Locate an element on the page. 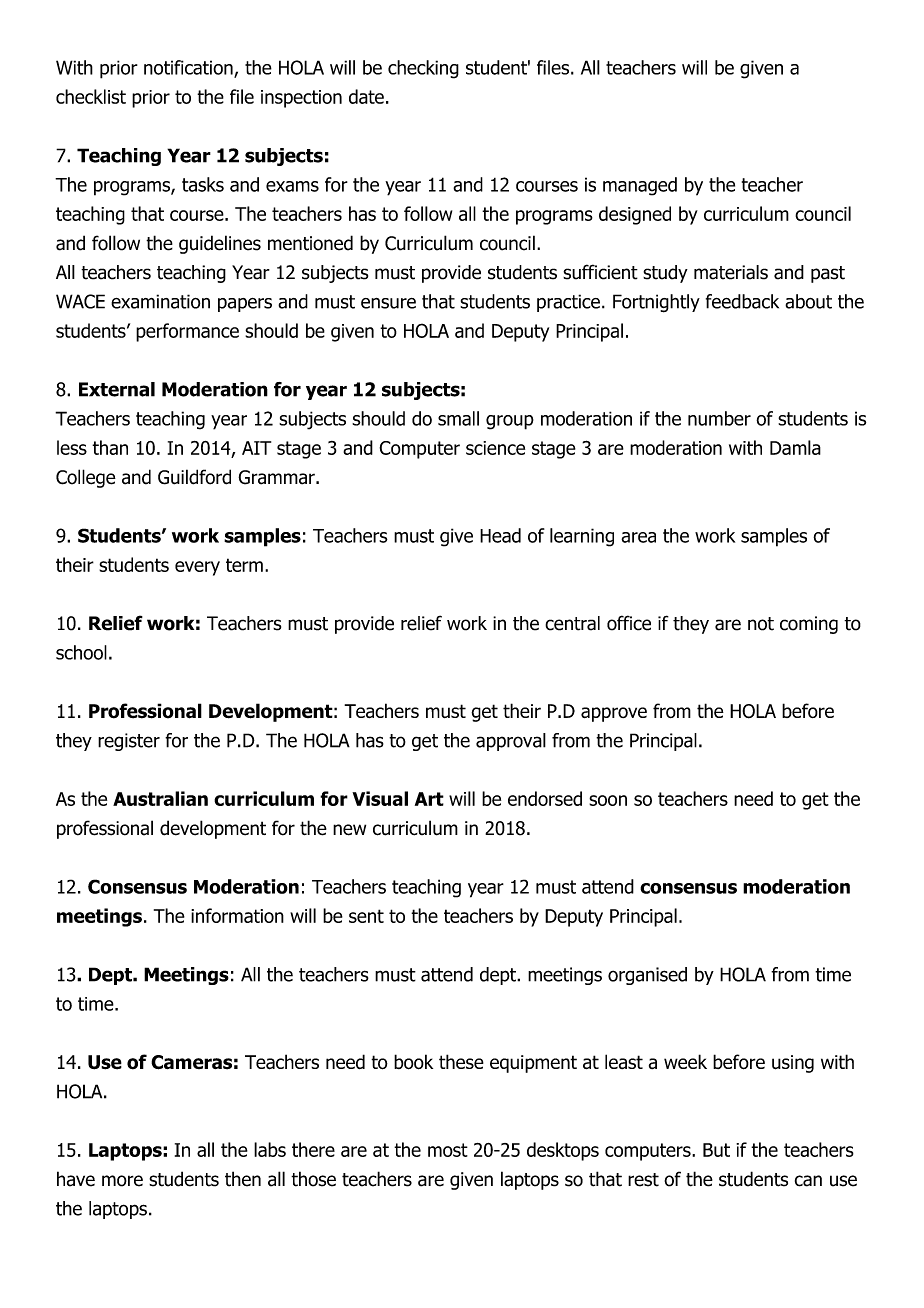 The width and height of the document is (924, 1308). most is located at coordinates (448, 1150).
